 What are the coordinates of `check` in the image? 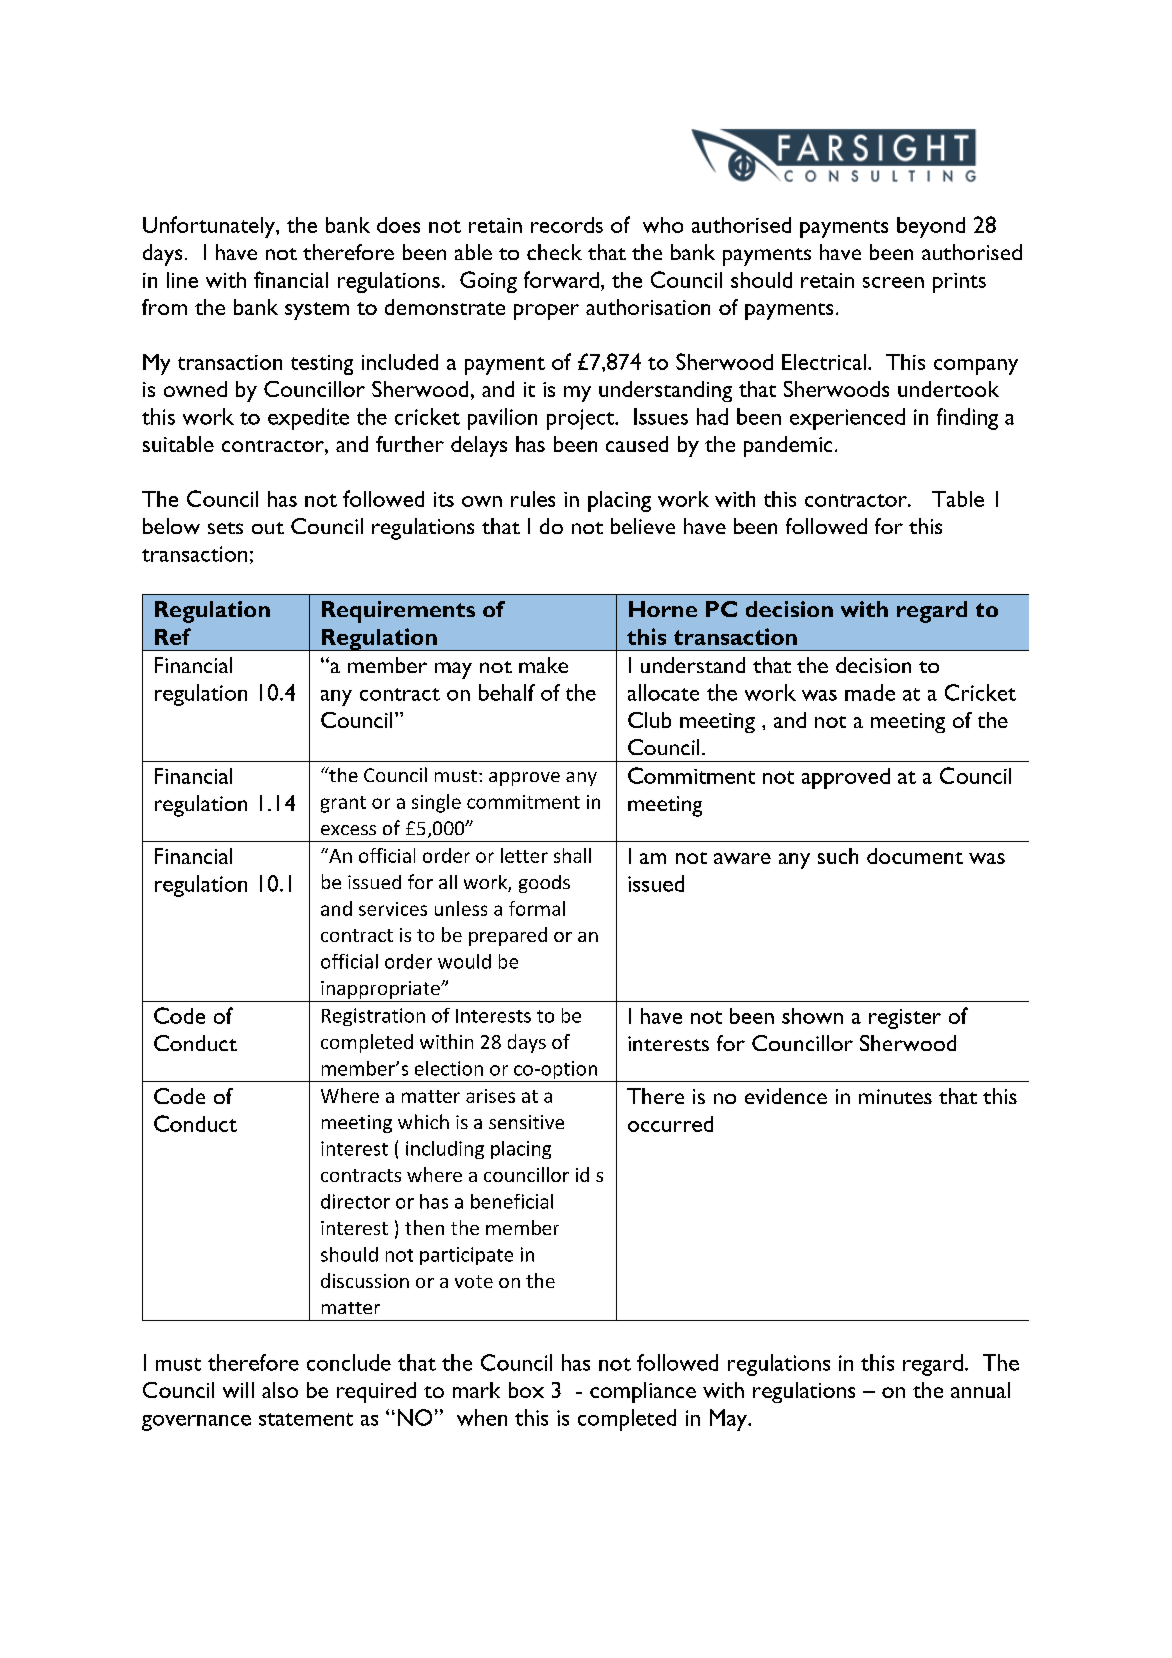 It's located at (554, 252).
